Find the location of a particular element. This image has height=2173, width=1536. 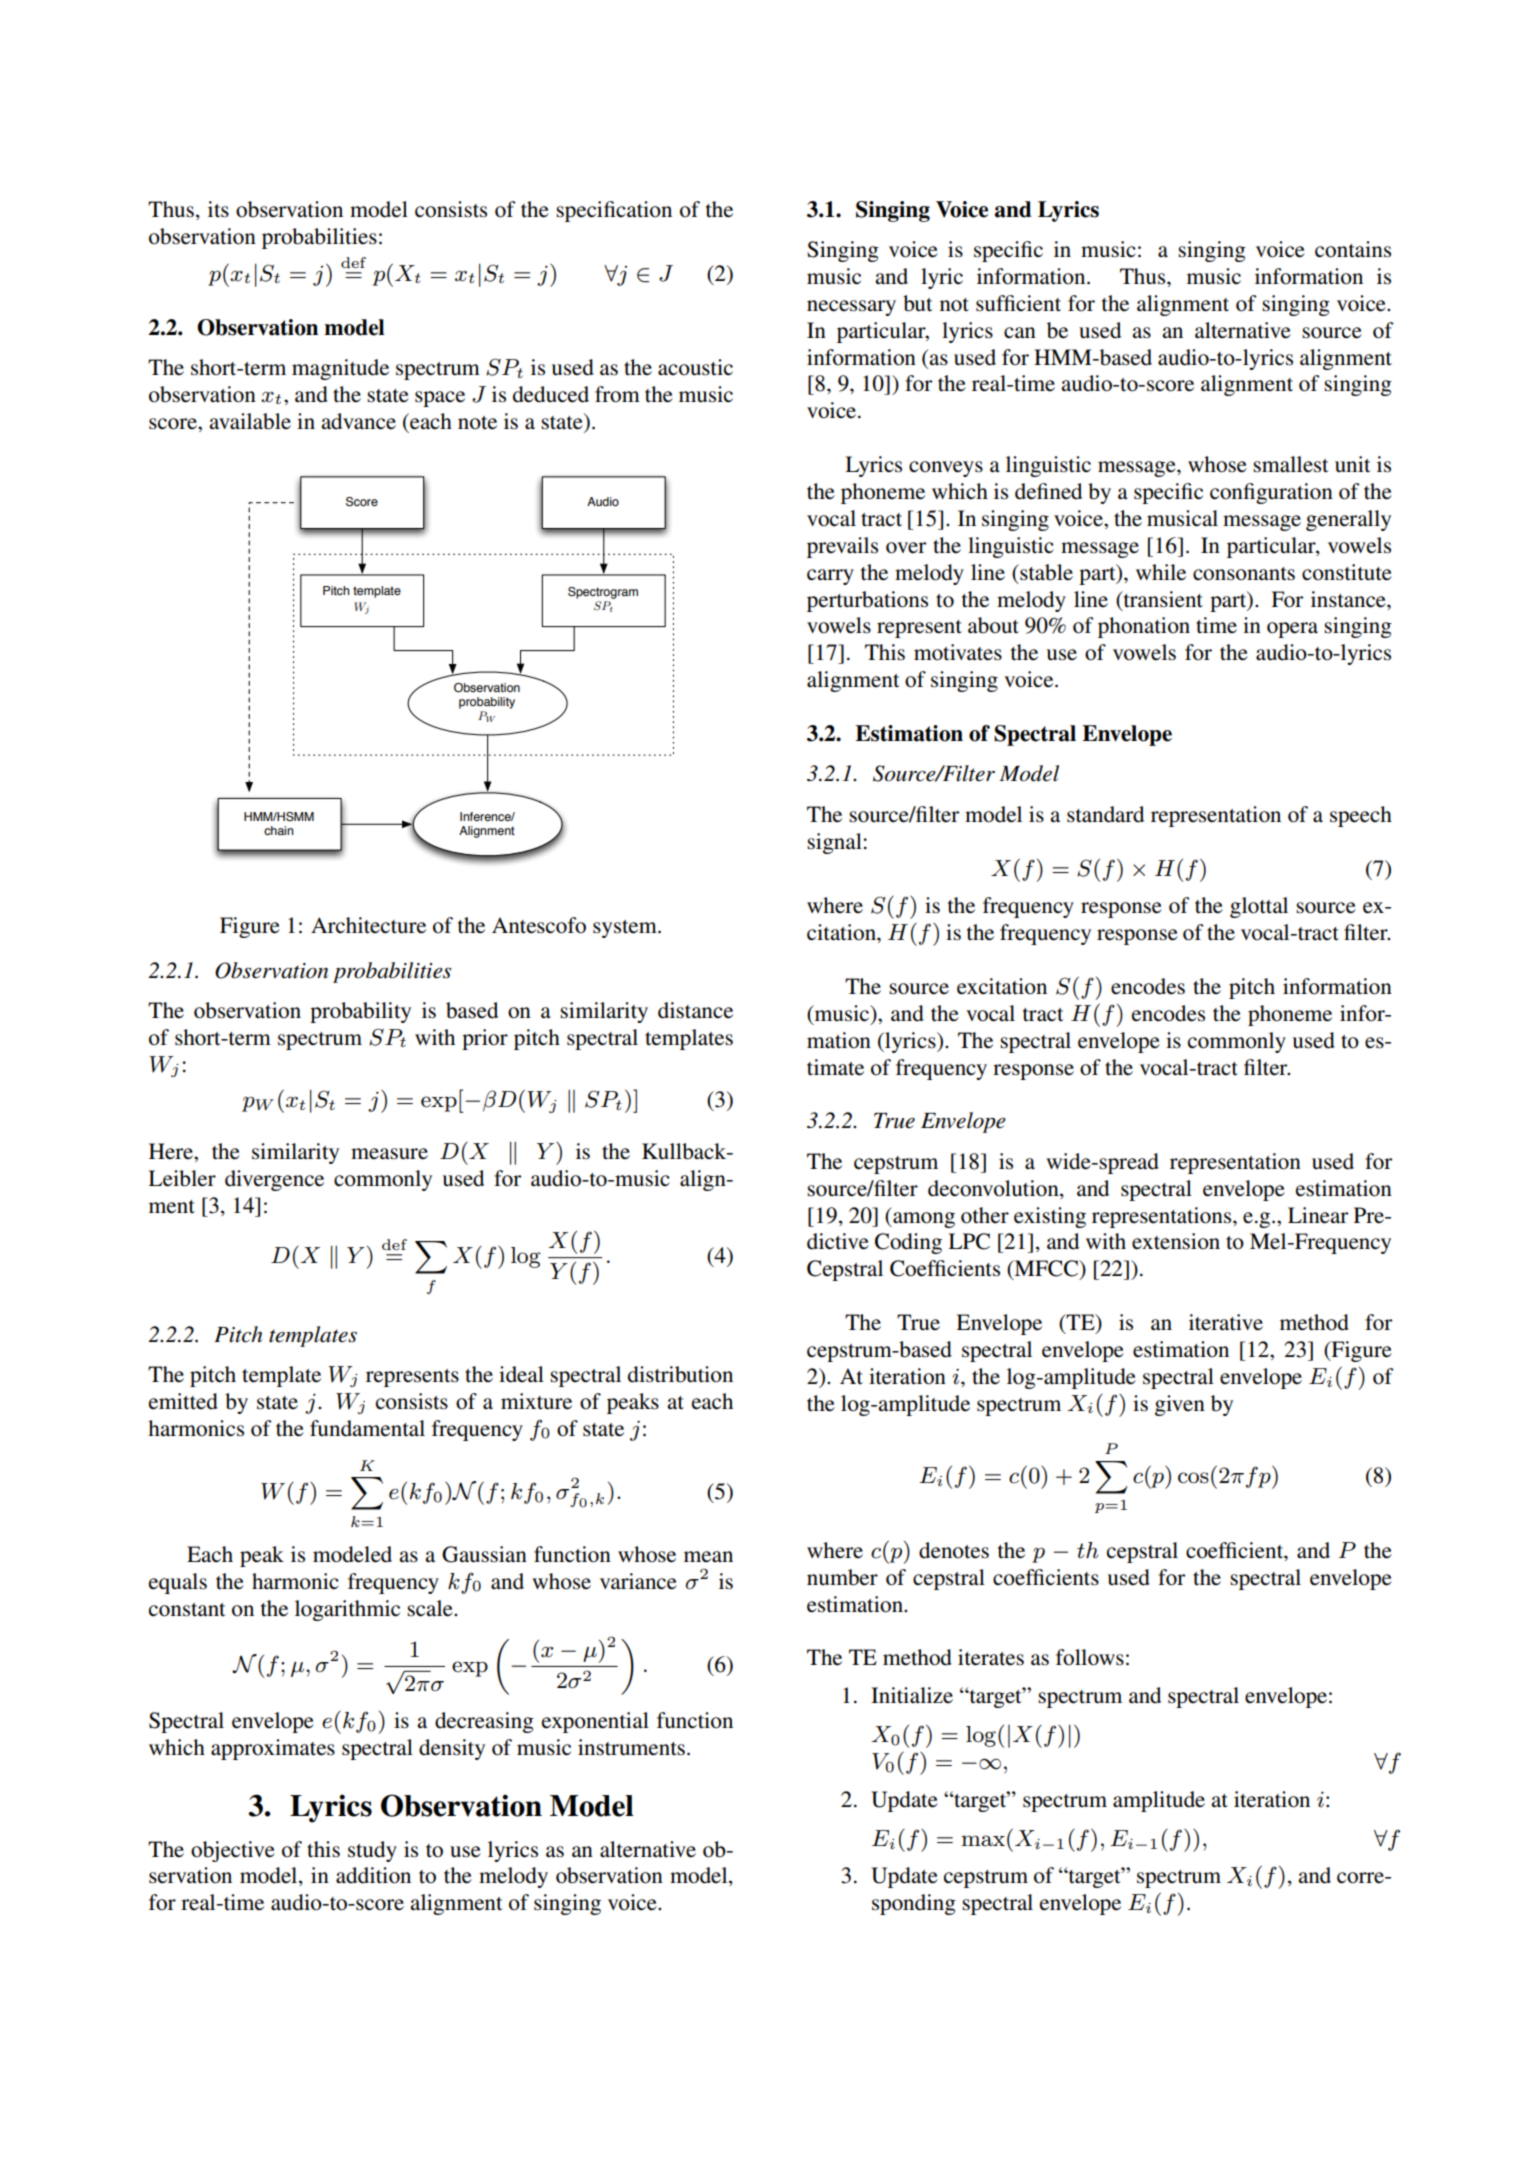

exponential is located at coordinates (595, 1722).
